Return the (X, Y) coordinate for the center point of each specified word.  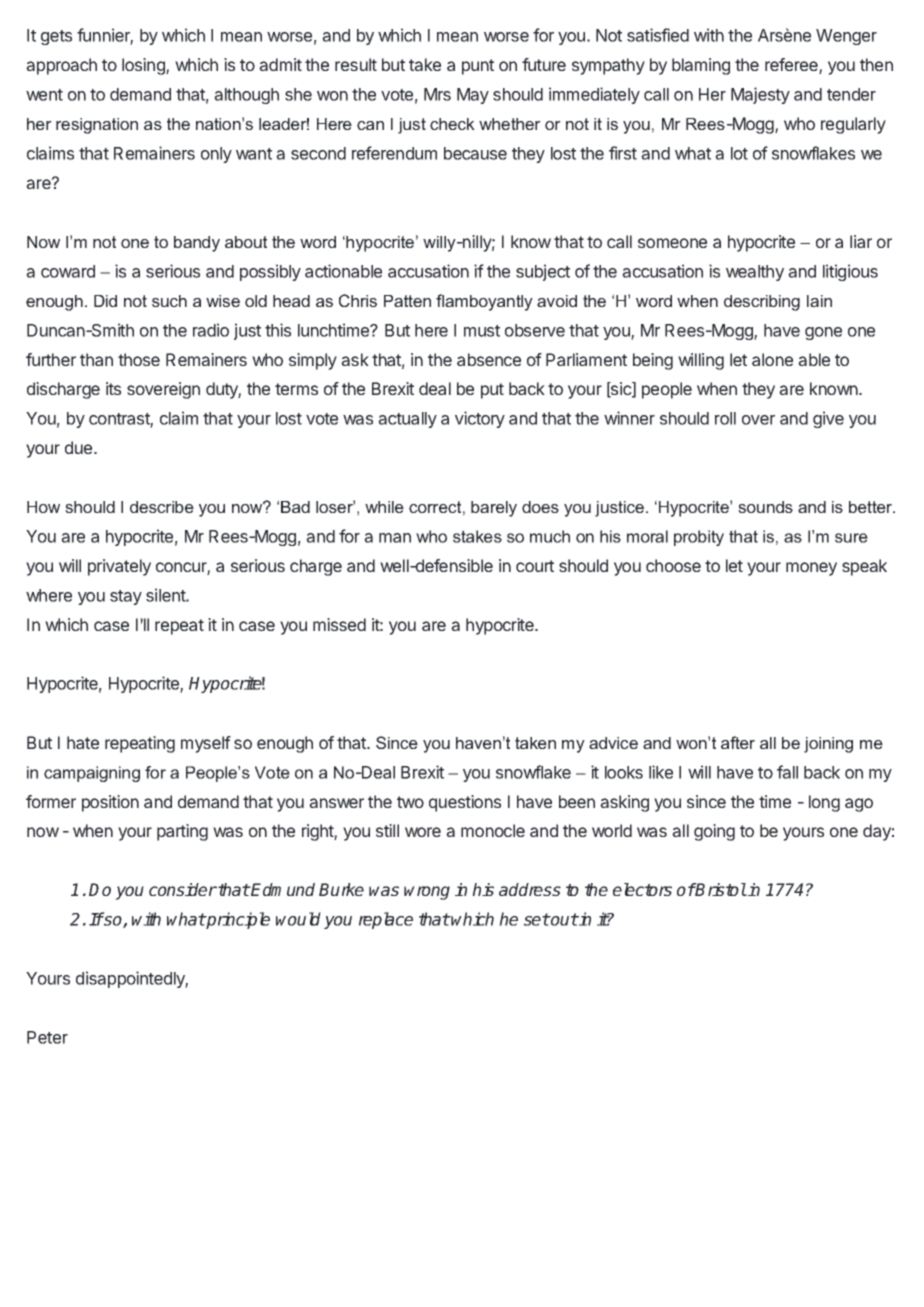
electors (642, 889)
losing (144, 66)
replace (386, 920)
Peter (47, 1037)
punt (478, 67)
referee (792, 66)
